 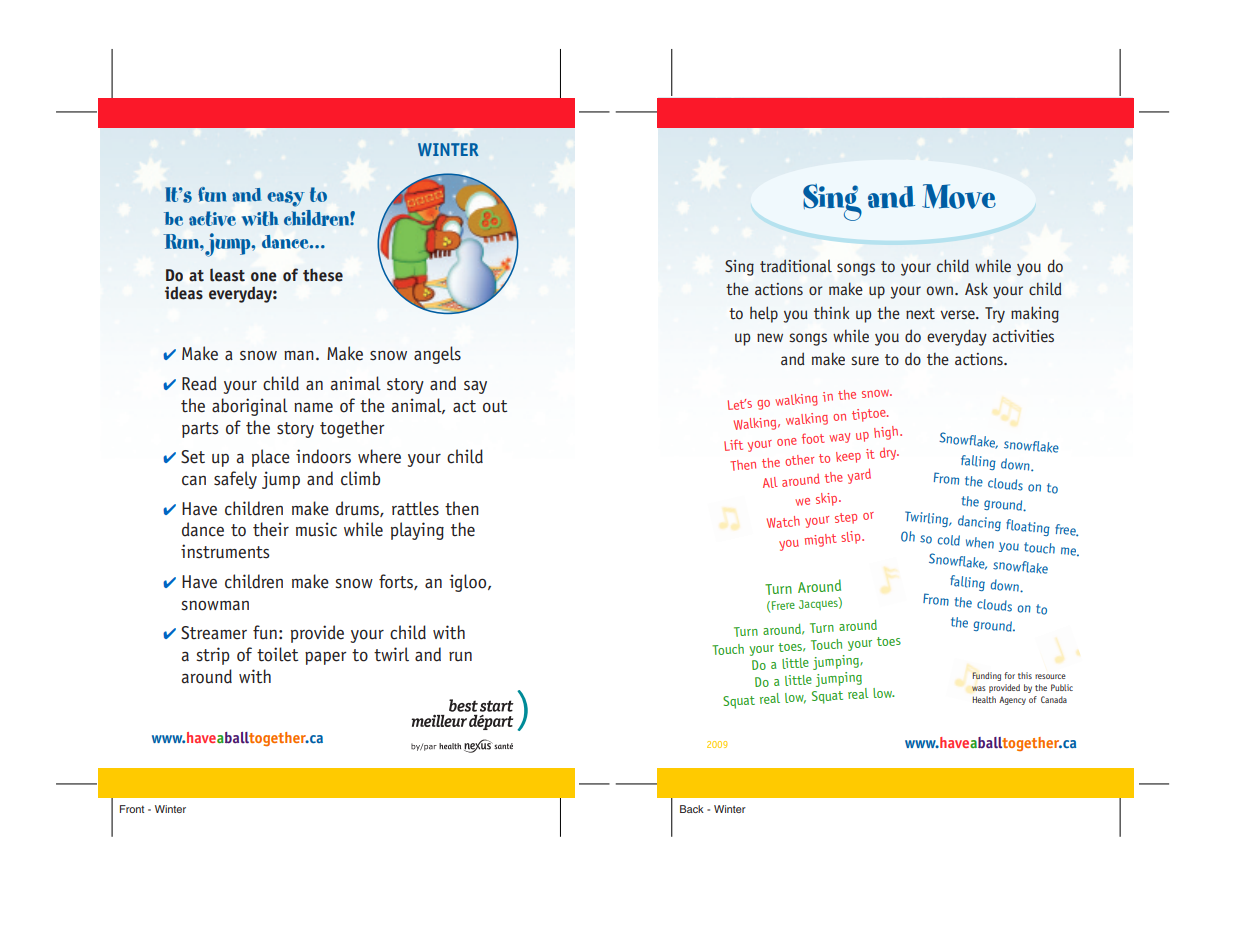 What do you see at coordinates (692, 809) in the image?
I see `Back` at bounding box center [692, 809].
